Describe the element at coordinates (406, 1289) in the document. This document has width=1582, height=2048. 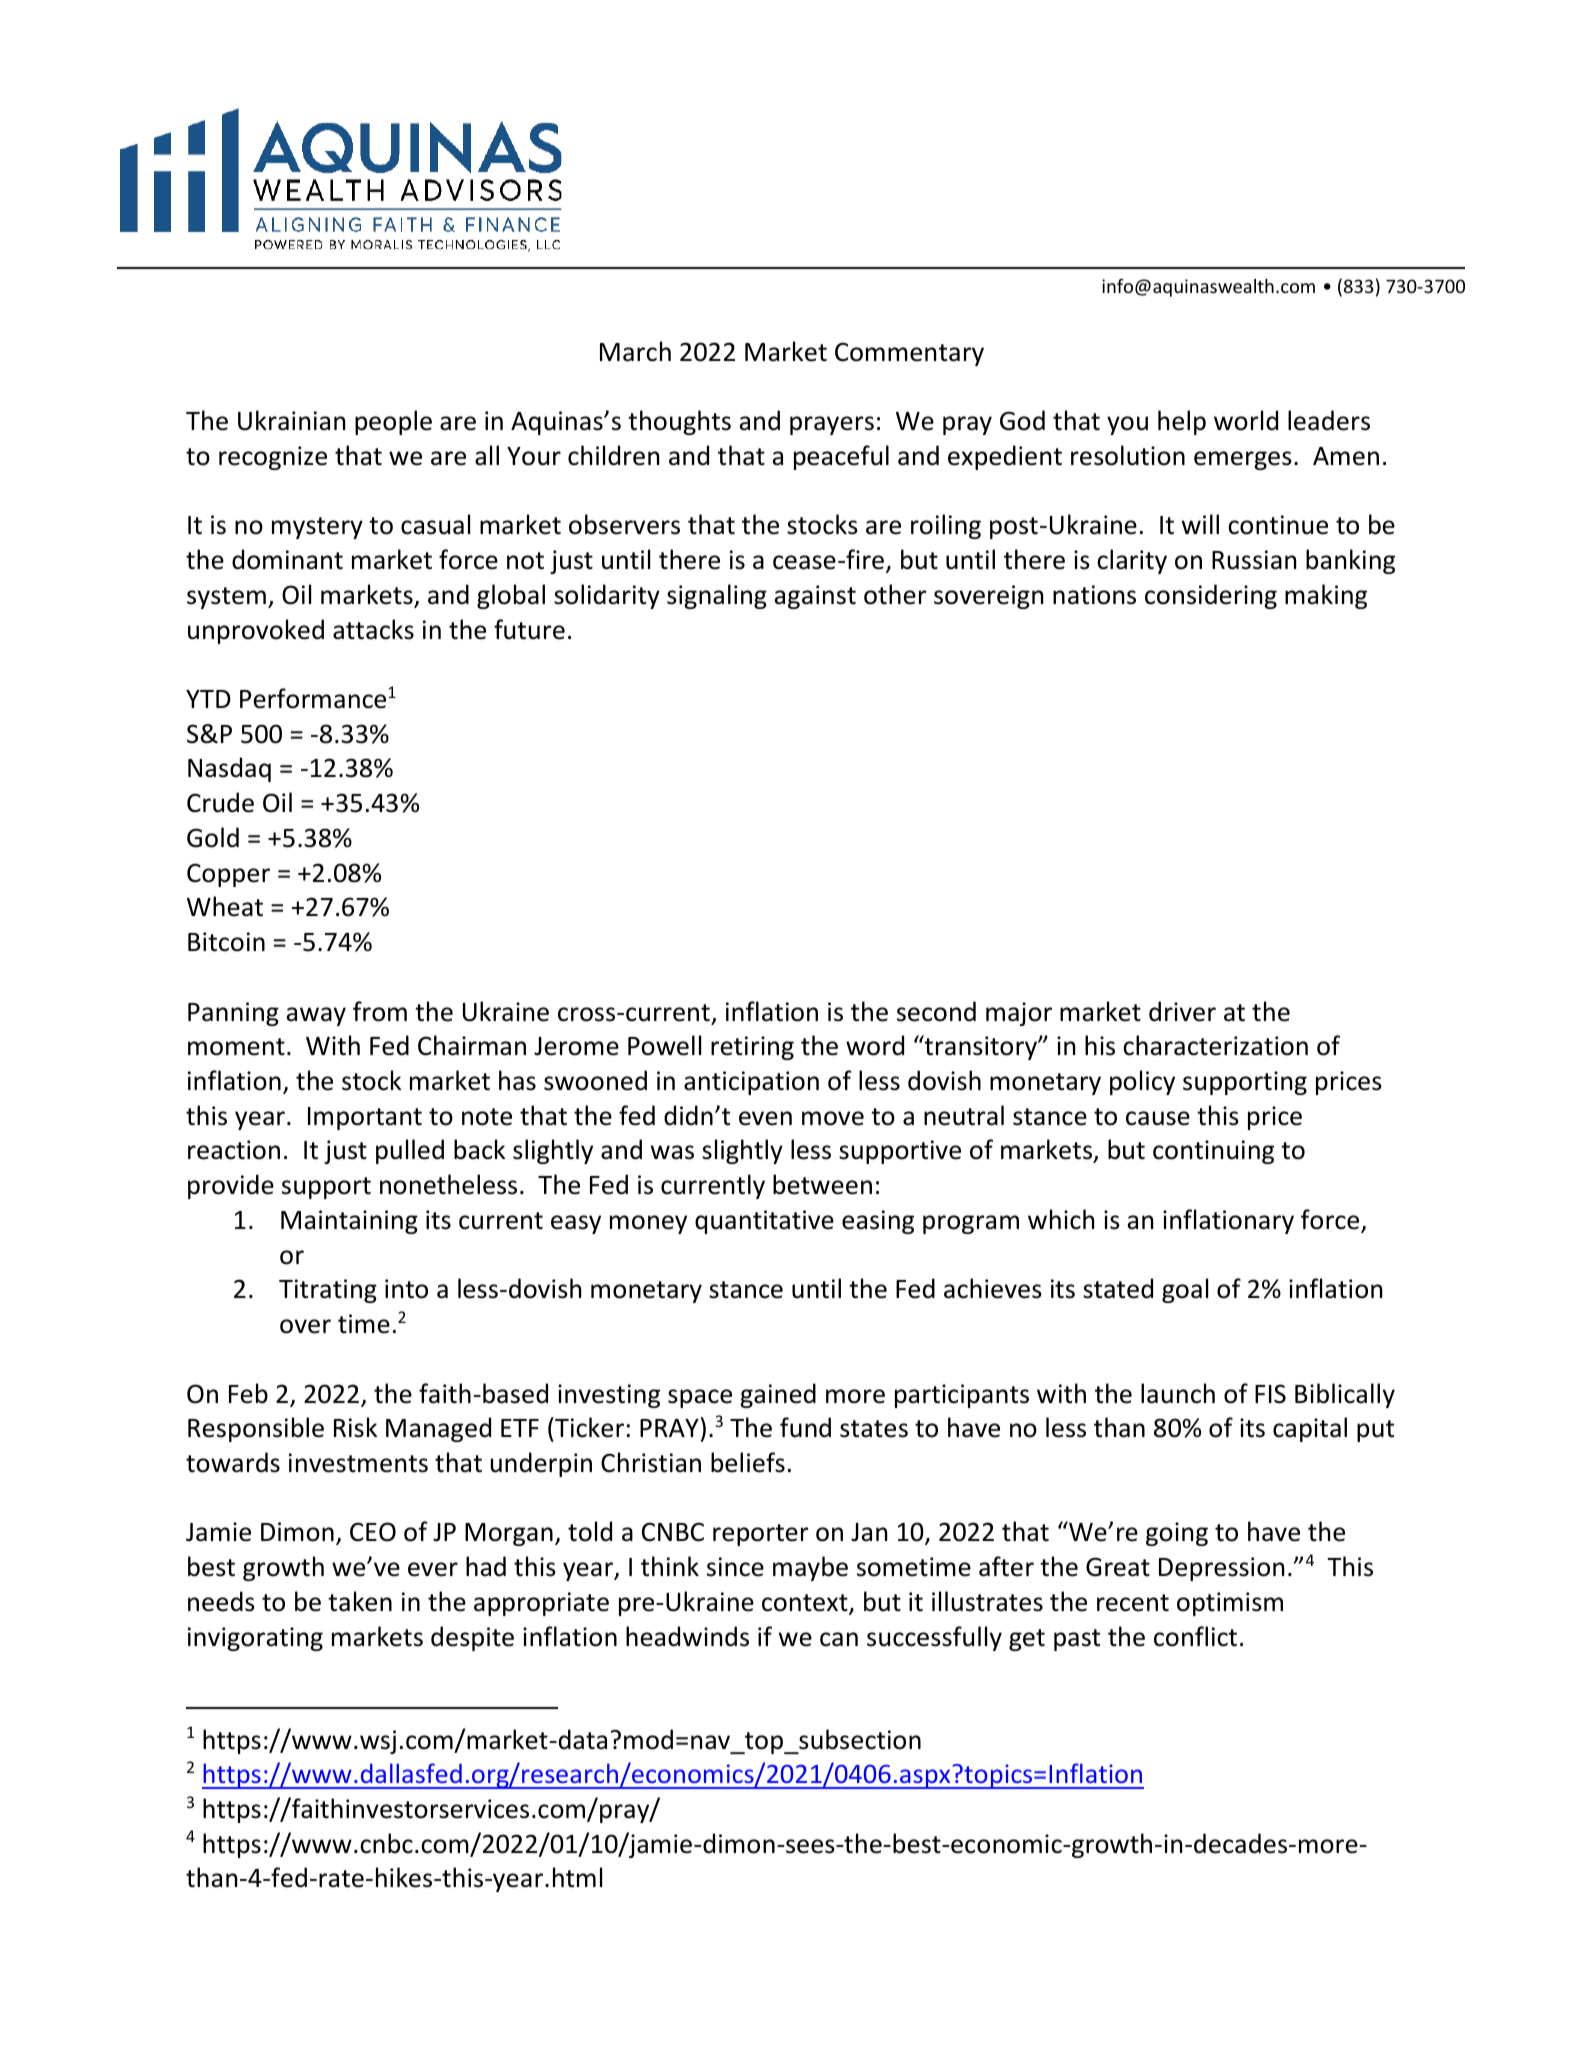
I see `into` at that location.
